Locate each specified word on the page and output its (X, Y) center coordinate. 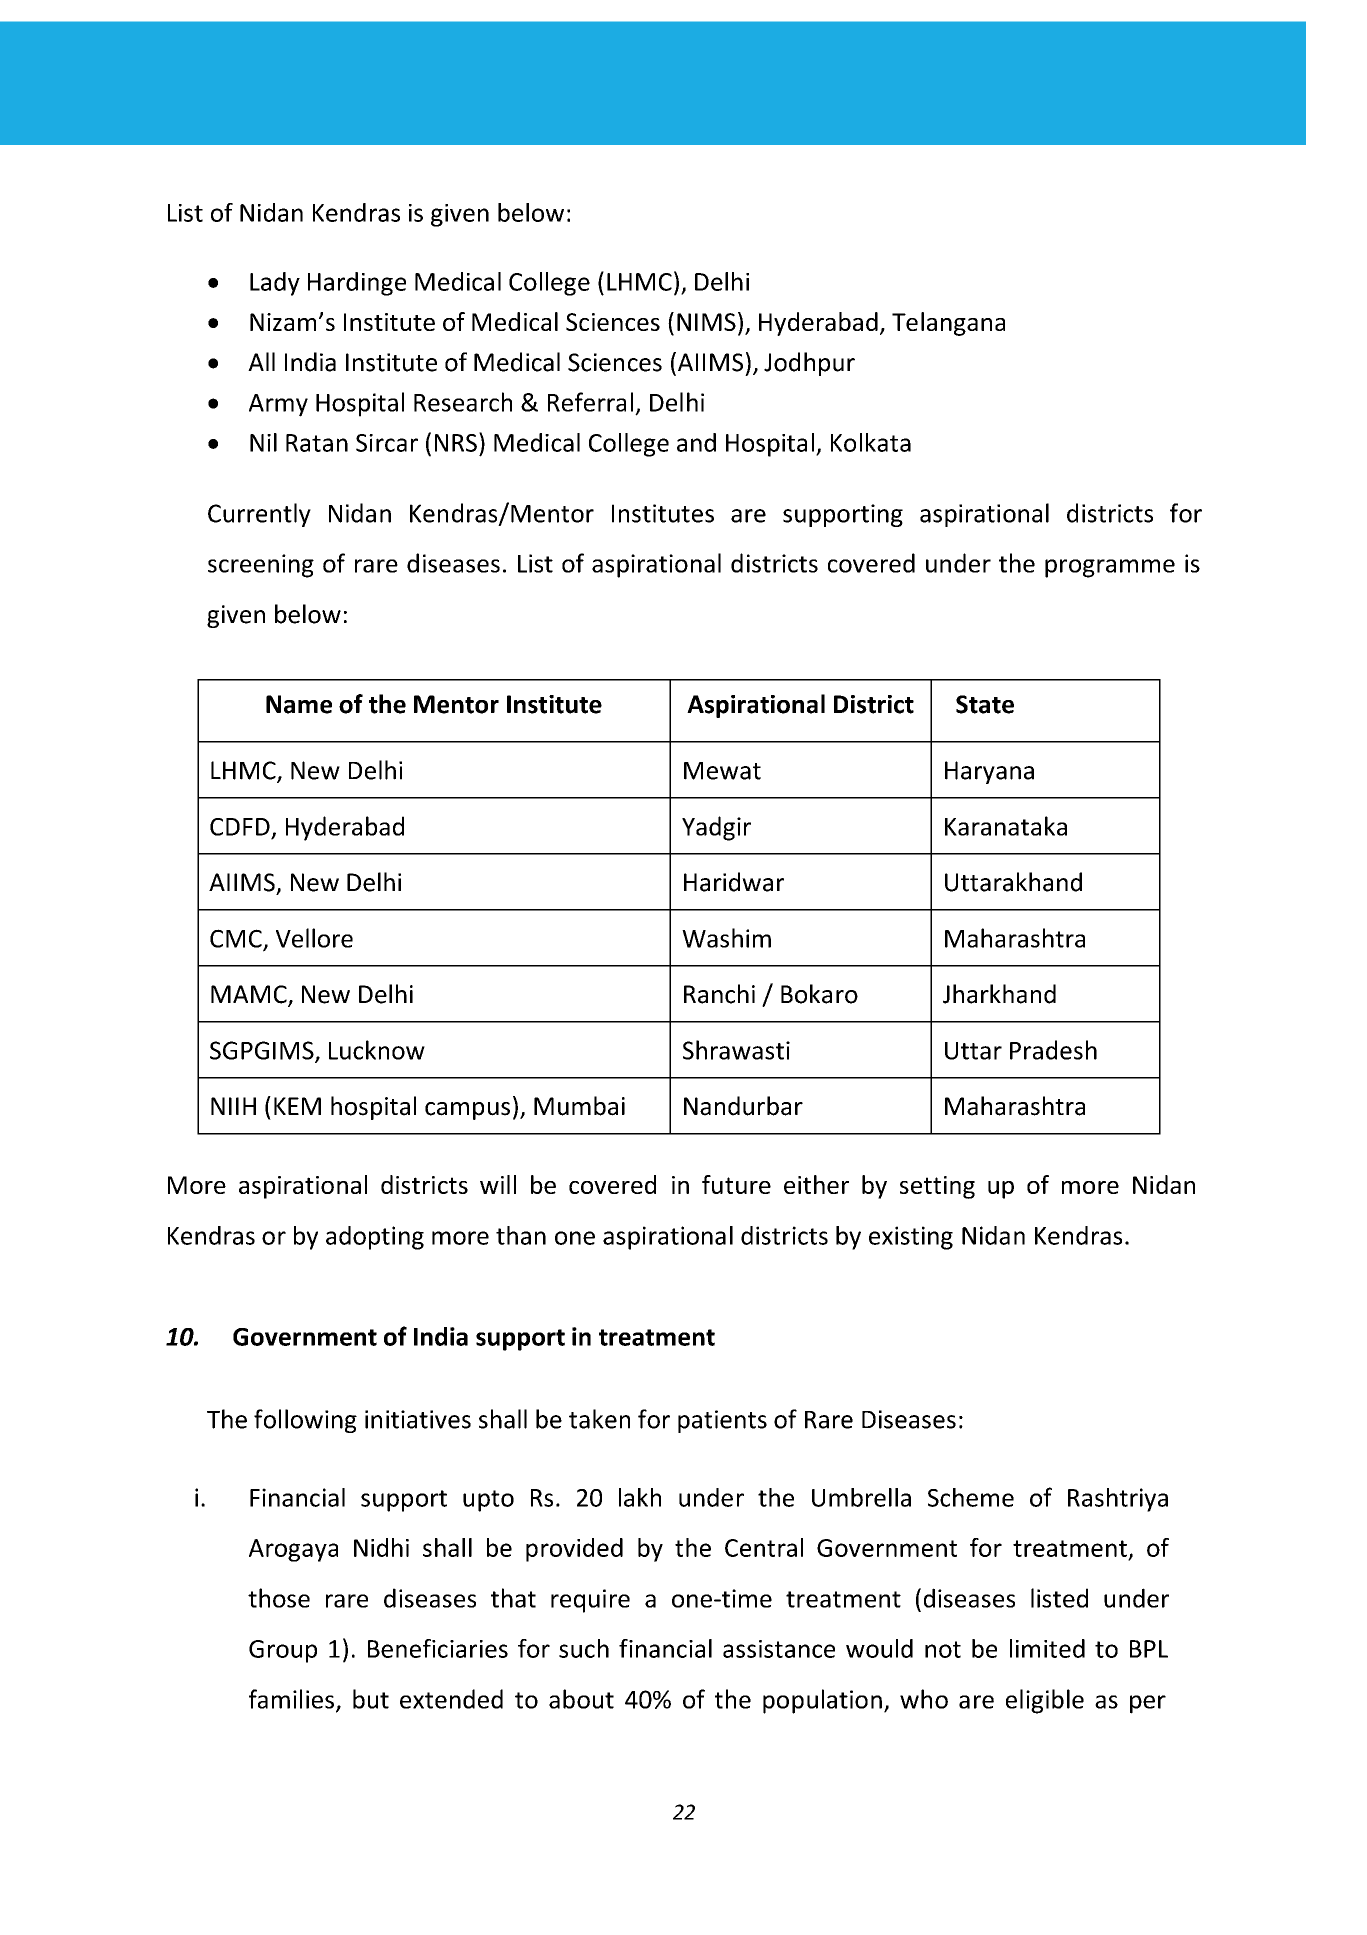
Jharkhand (999, 994)
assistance (779, 1649)
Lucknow (377, 1050)
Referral (590, 402)
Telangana (948, 324)
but (371, 1699)
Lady (275, 284)
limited (1047, 1648)
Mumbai (579, 1106)
